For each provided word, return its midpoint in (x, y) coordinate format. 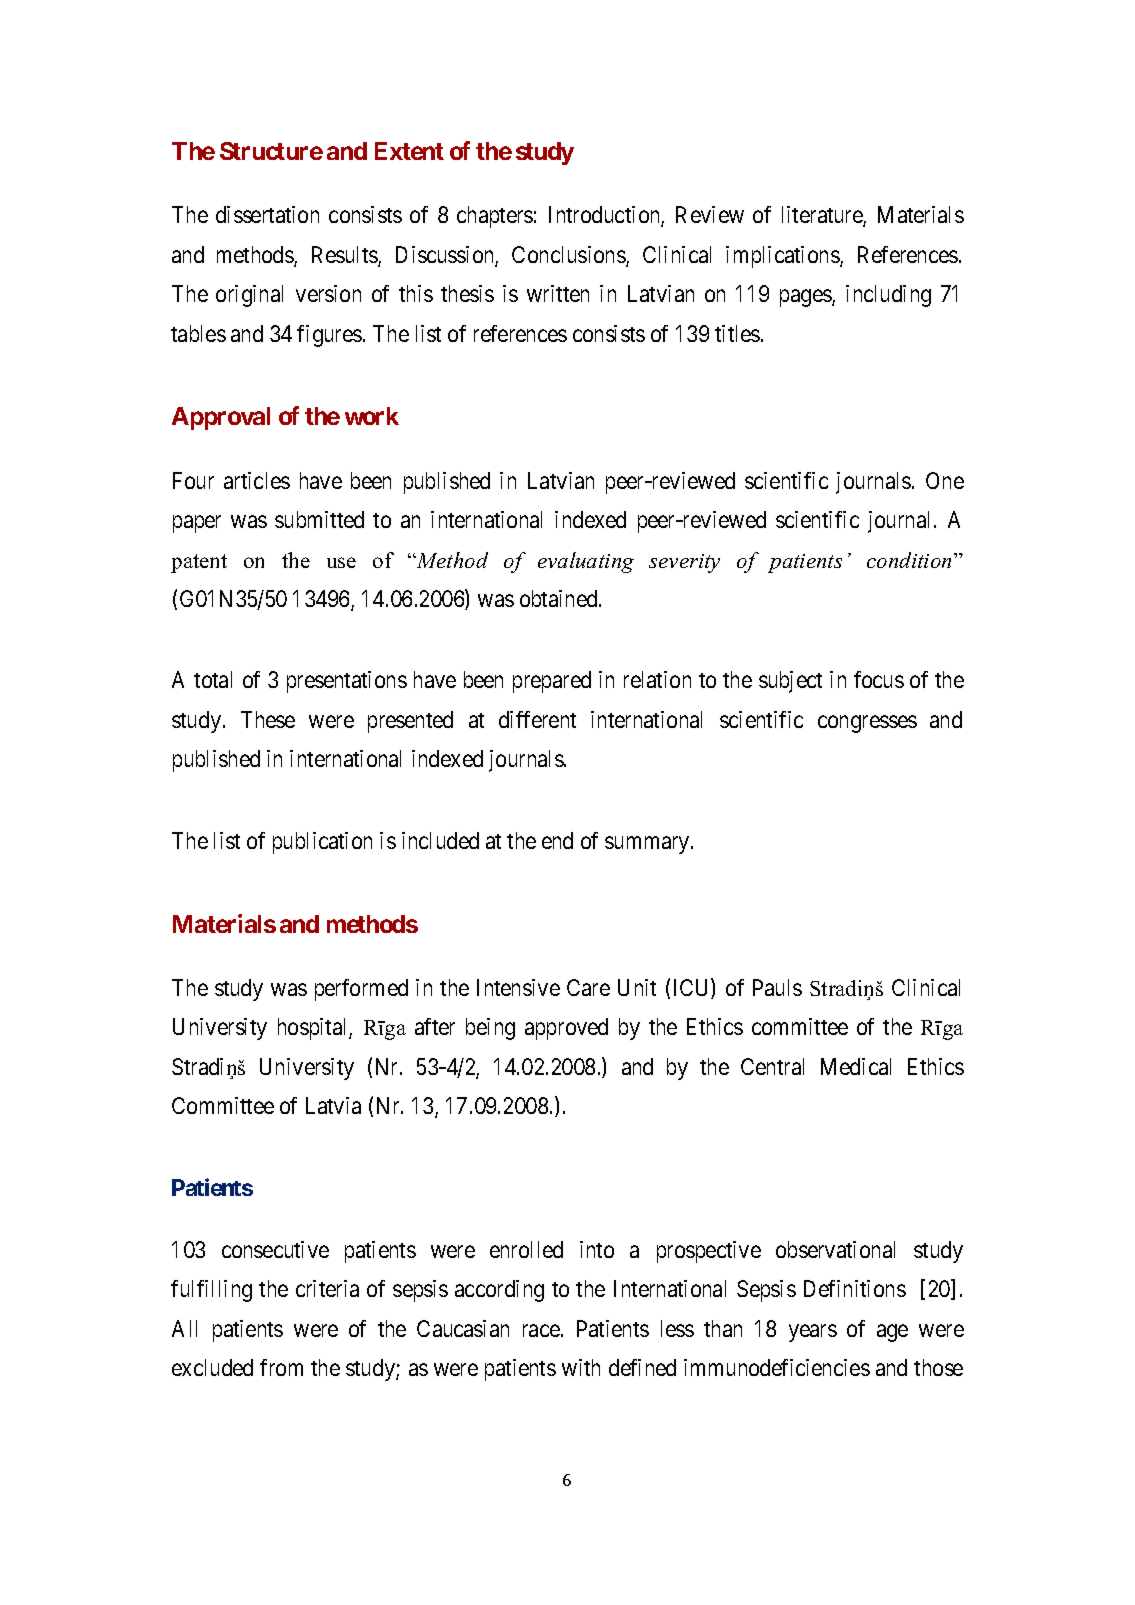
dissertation (267, 214)
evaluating (586, 562)
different (537, 719)
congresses (867, 724)
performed (361, 990)
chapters (495, 217)
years (813, 1333)
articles (257, 480)
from (281, 1367)
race (541, 1330)
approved (566, 1029)
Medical (856, 1066)
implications (783, 257)
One (945, 480)
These (268, 719)
